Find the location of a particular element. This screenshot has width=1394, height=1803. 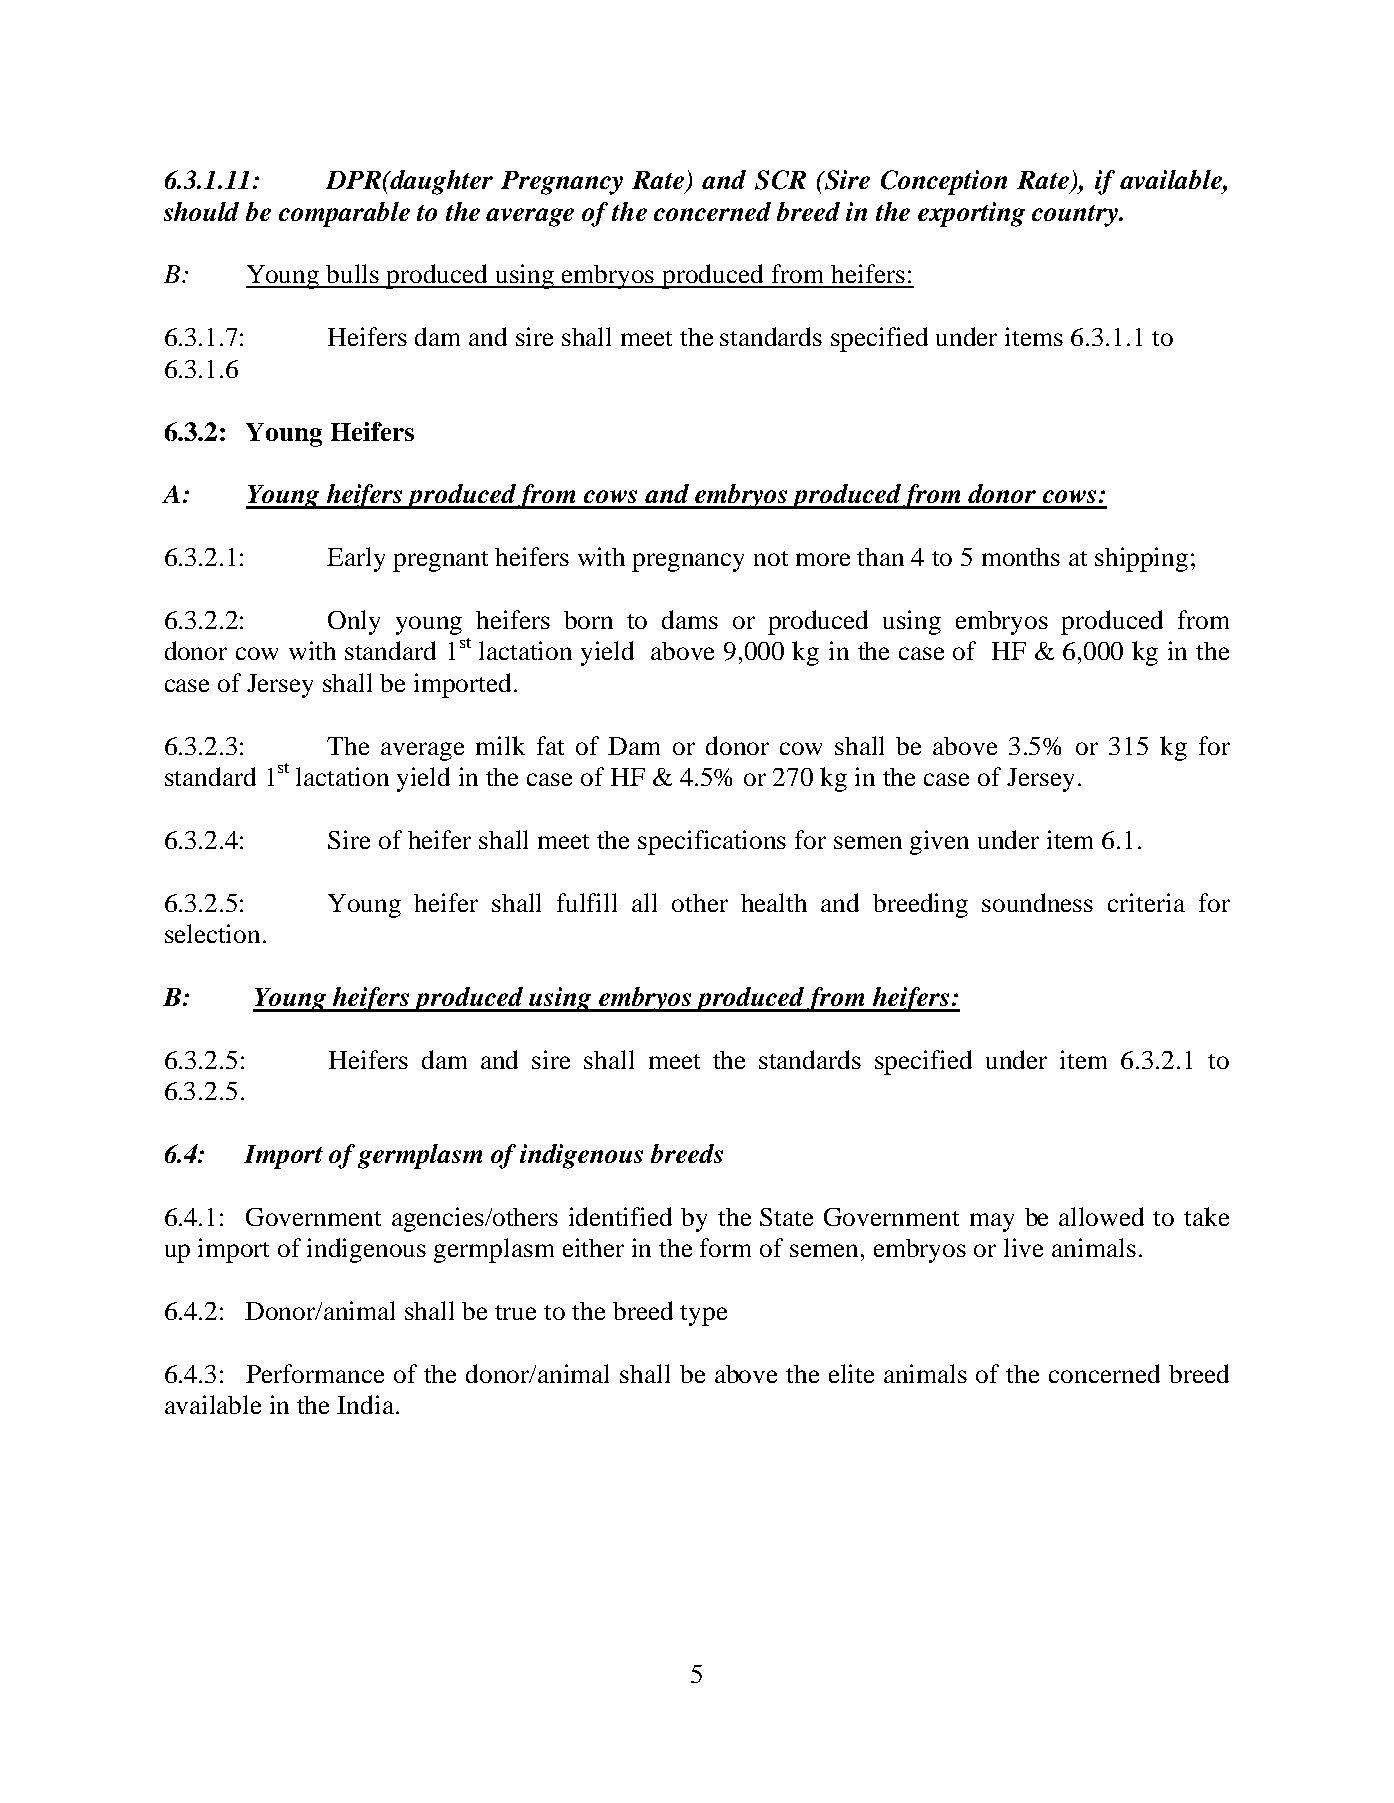

Early is located at coordinates (356, 559).
